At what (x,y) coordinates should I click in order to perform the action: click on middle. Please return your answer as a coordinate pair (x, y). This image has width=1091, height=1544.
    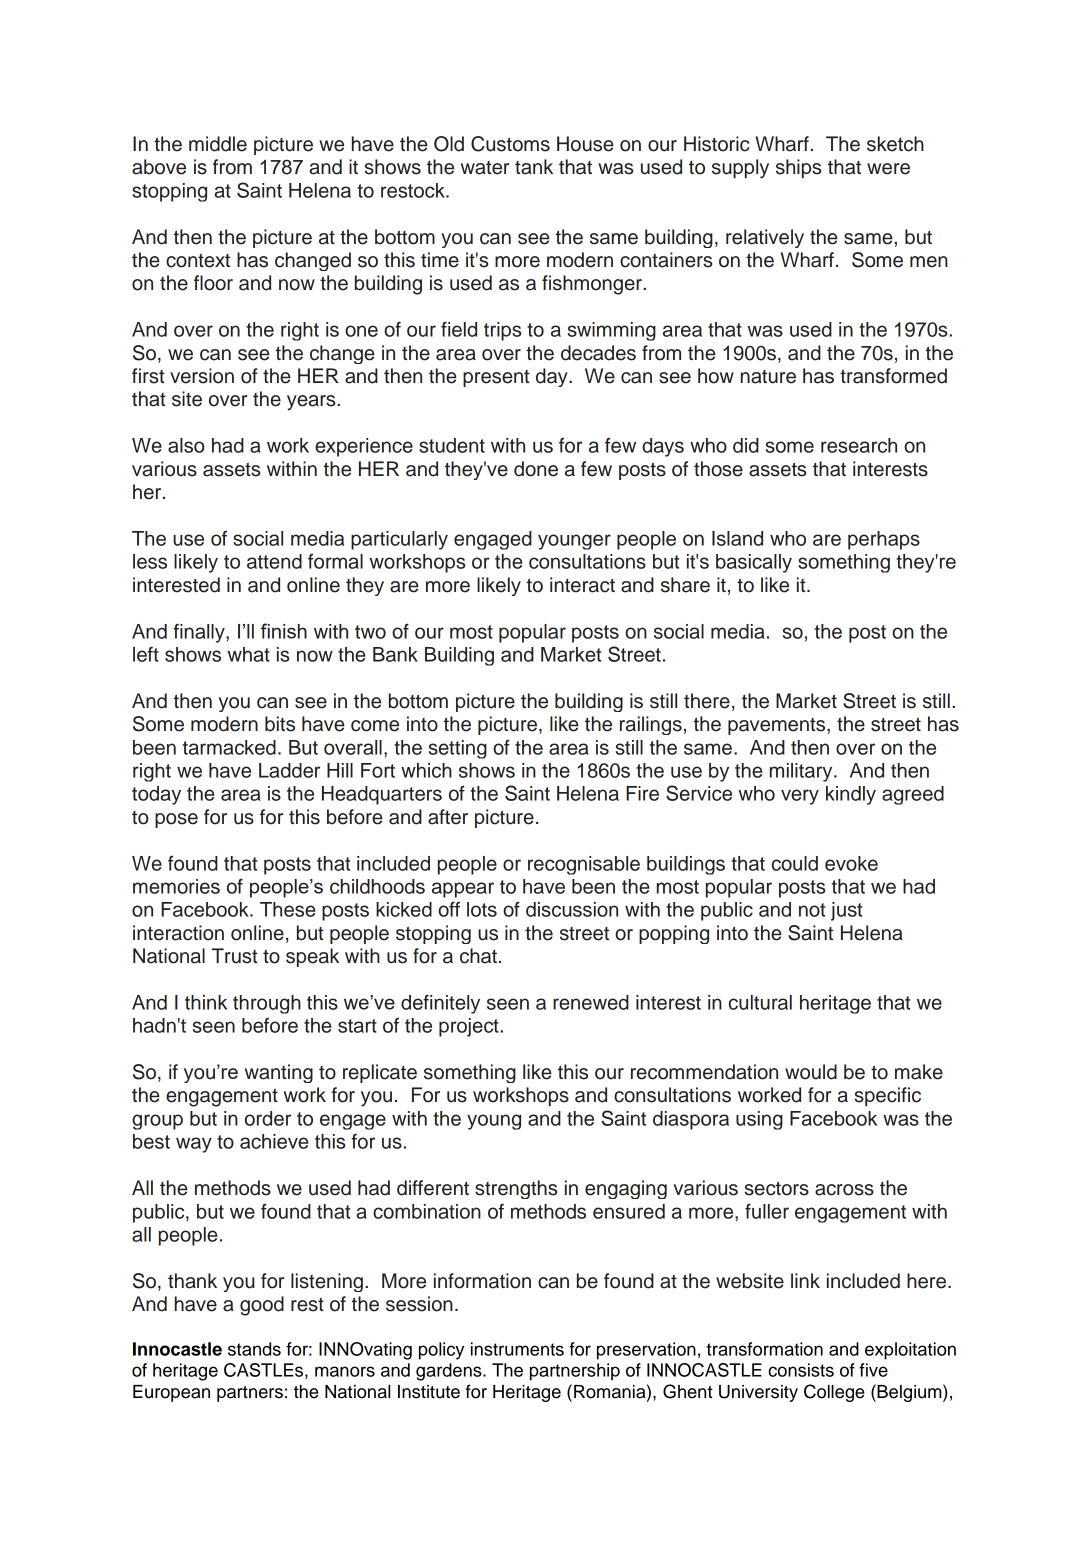
    Looking at the image, I should click on (218, 144).
